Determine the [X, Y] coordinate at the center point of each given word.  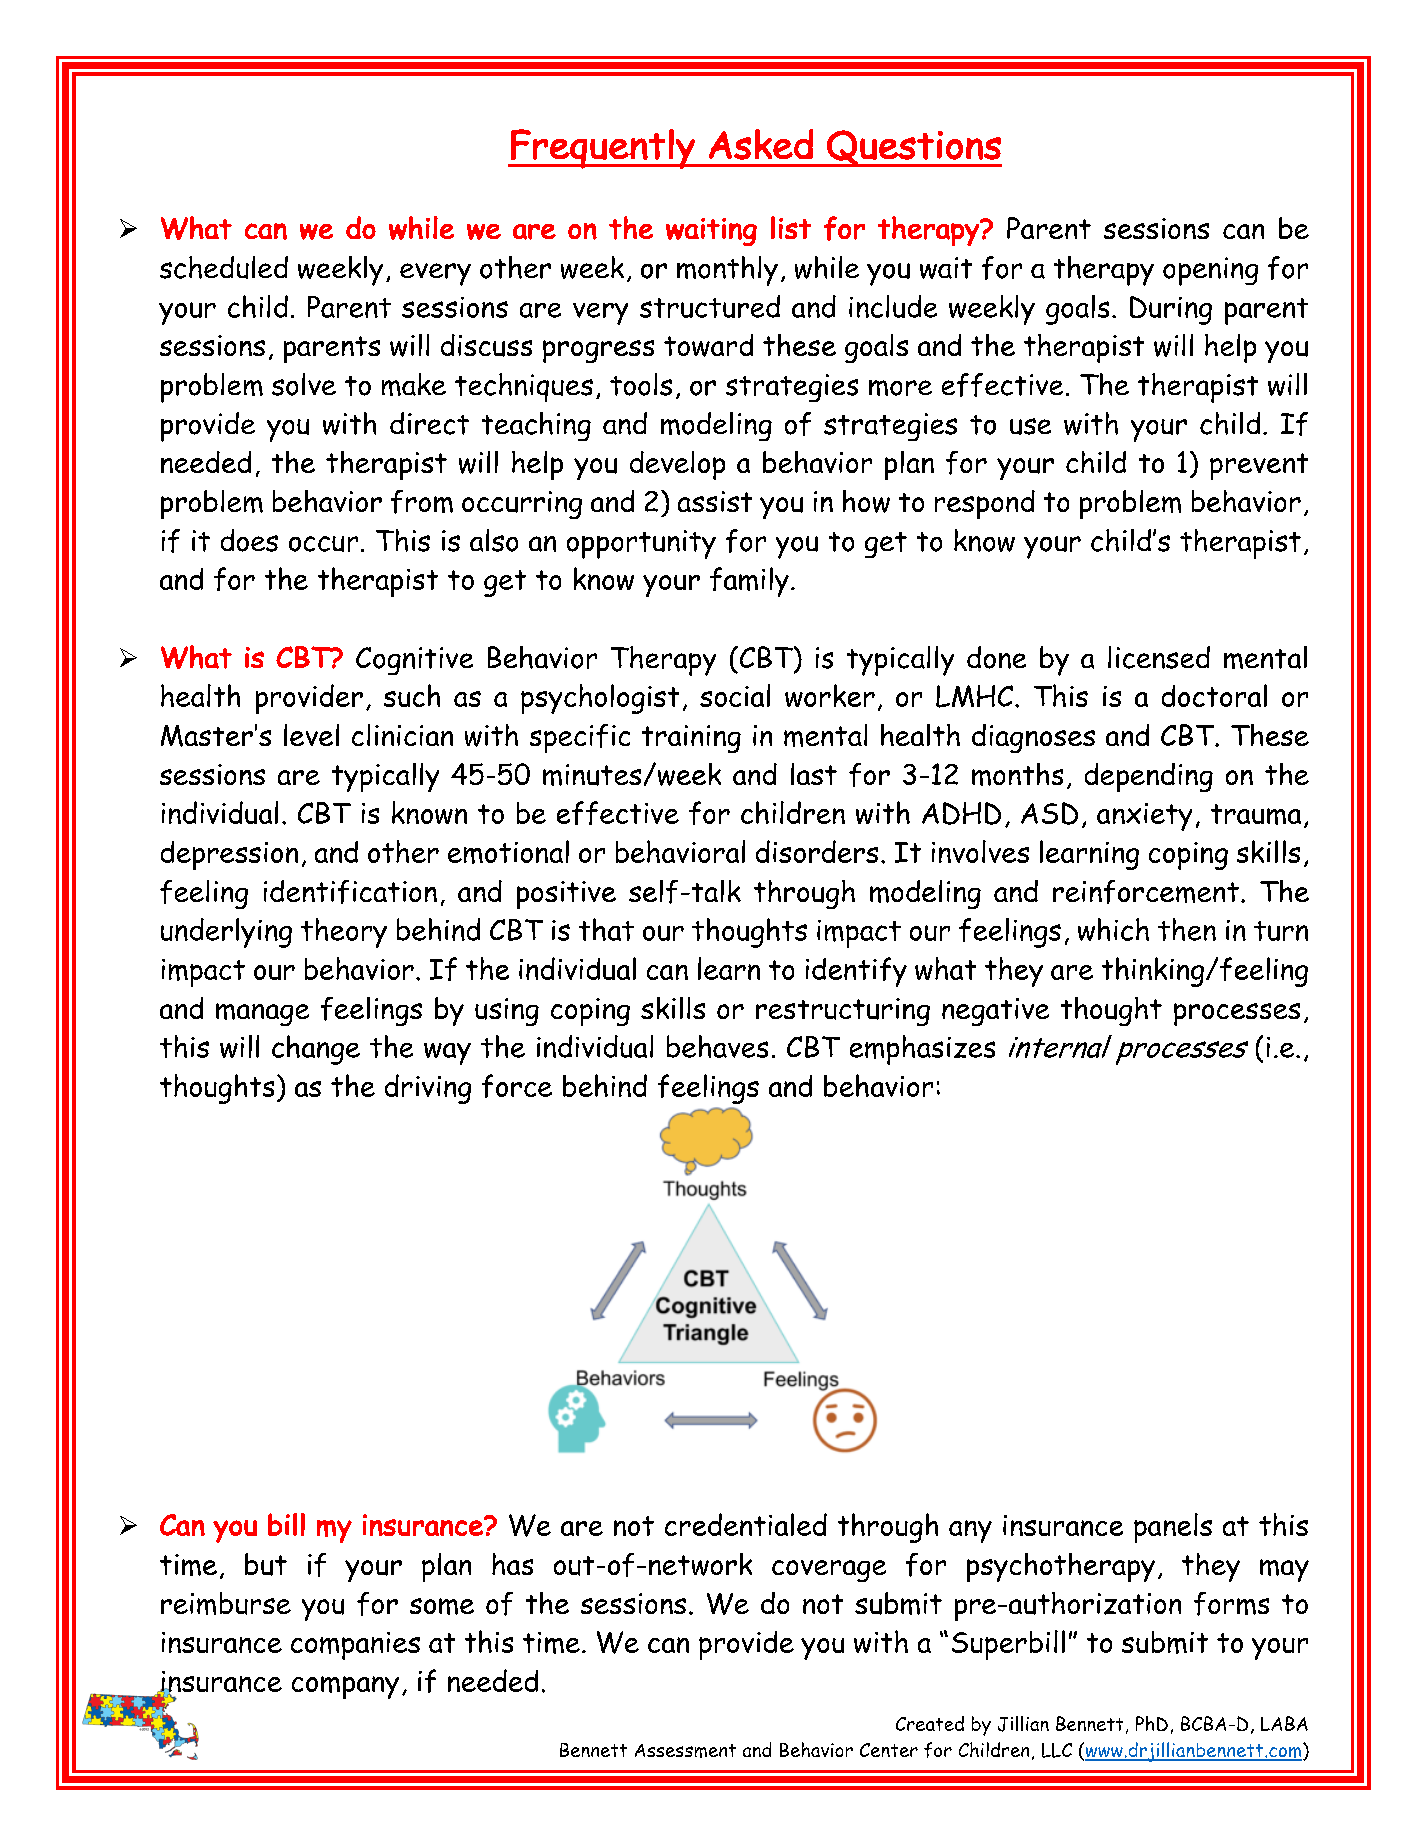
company [345, 1687]
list [791, 227]
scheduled [224, 267]
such [412, 695]
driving [428, 1089]
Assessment [685, 1751]
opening [1210, 271]
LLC [1057, 1750]
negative [995, 1012]
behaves [717, 1046]
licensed [1159, 657]
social [735, 695]
